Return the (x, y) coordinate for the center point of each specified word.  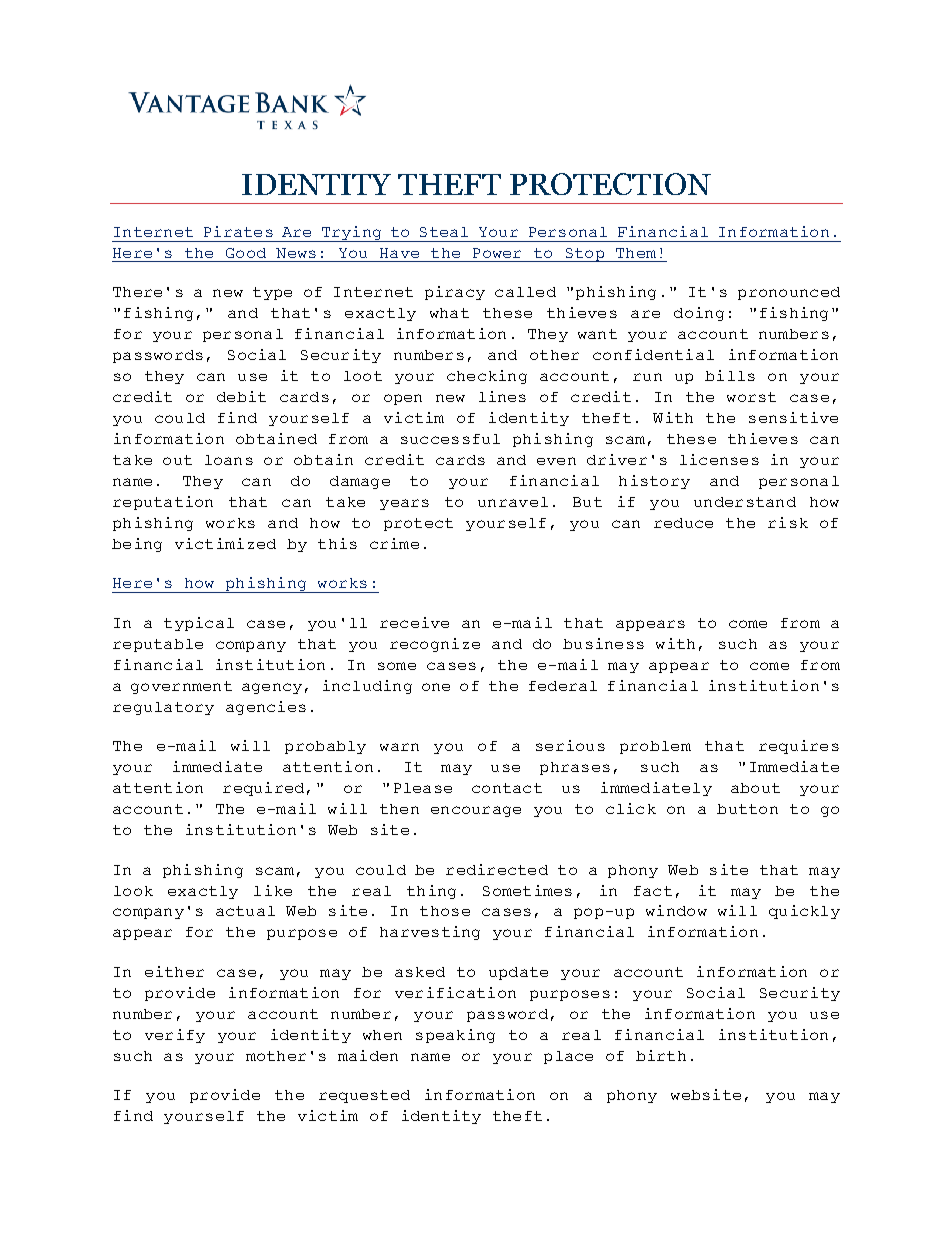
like (273, 890)
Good (246, 253)
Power (497, 253)
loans (229, 460)
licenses (719, 459)
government (181, 687)
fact (653, 891)
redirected (497, 869)
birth (661, 1055)
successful (450, 439)
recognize (435, 645)
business (603, 643)
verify (175, 1036)
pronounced (789, 293)
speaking (455, 1036)
